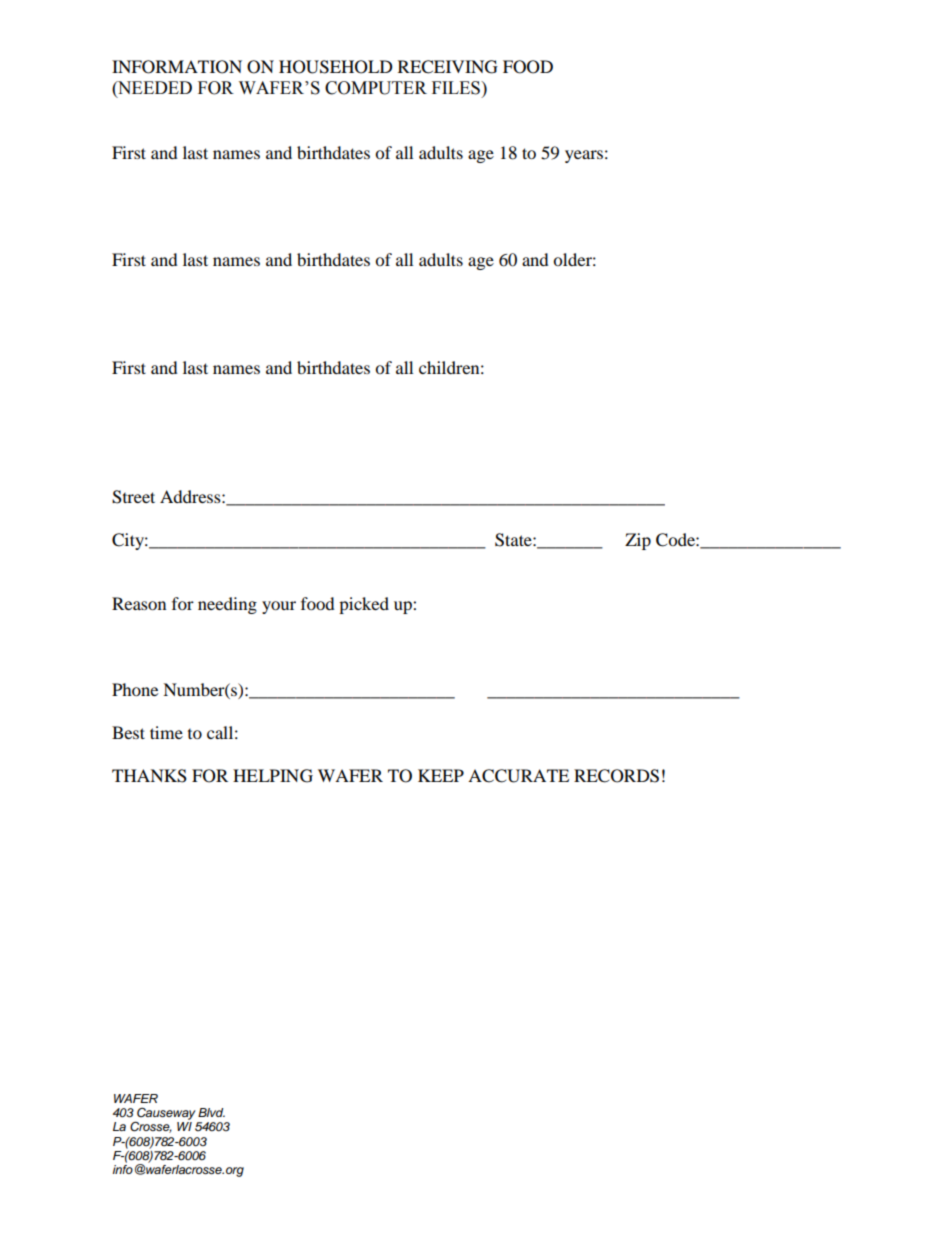  What do you see at coordinates (376, 88) in the document?
I see `COMPUTER` at bounding box center [376, 88].
